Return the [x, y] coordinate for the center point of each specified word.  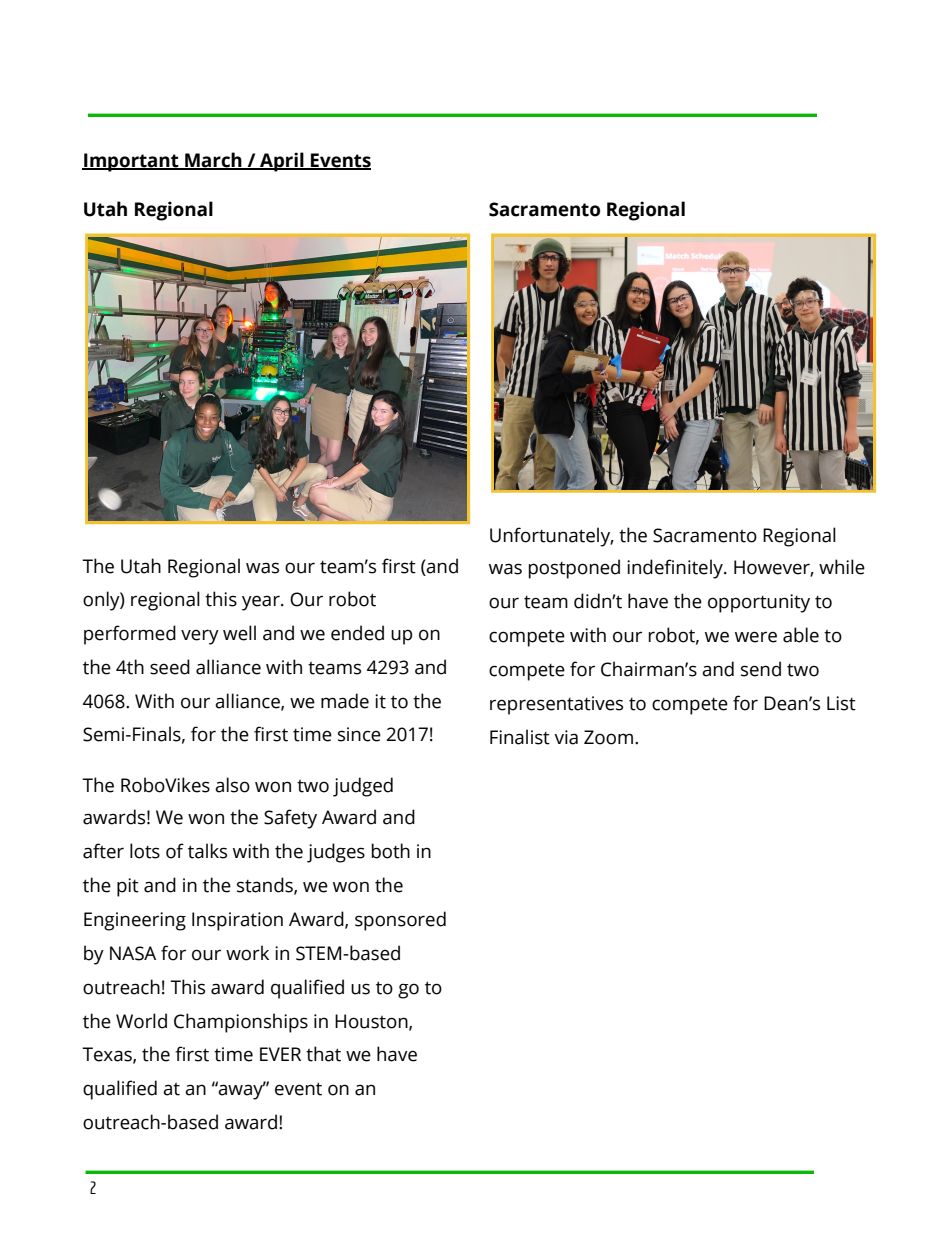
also [232, 785]
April [282, 162]
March [213, 161]
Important [131, 162]
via [566, 737]
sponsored [400, 921]
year [262, 603]
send [761, 669]
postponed [574, 569]
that [323, 1054]
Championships [241, 1023]
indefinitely [676, 569]
